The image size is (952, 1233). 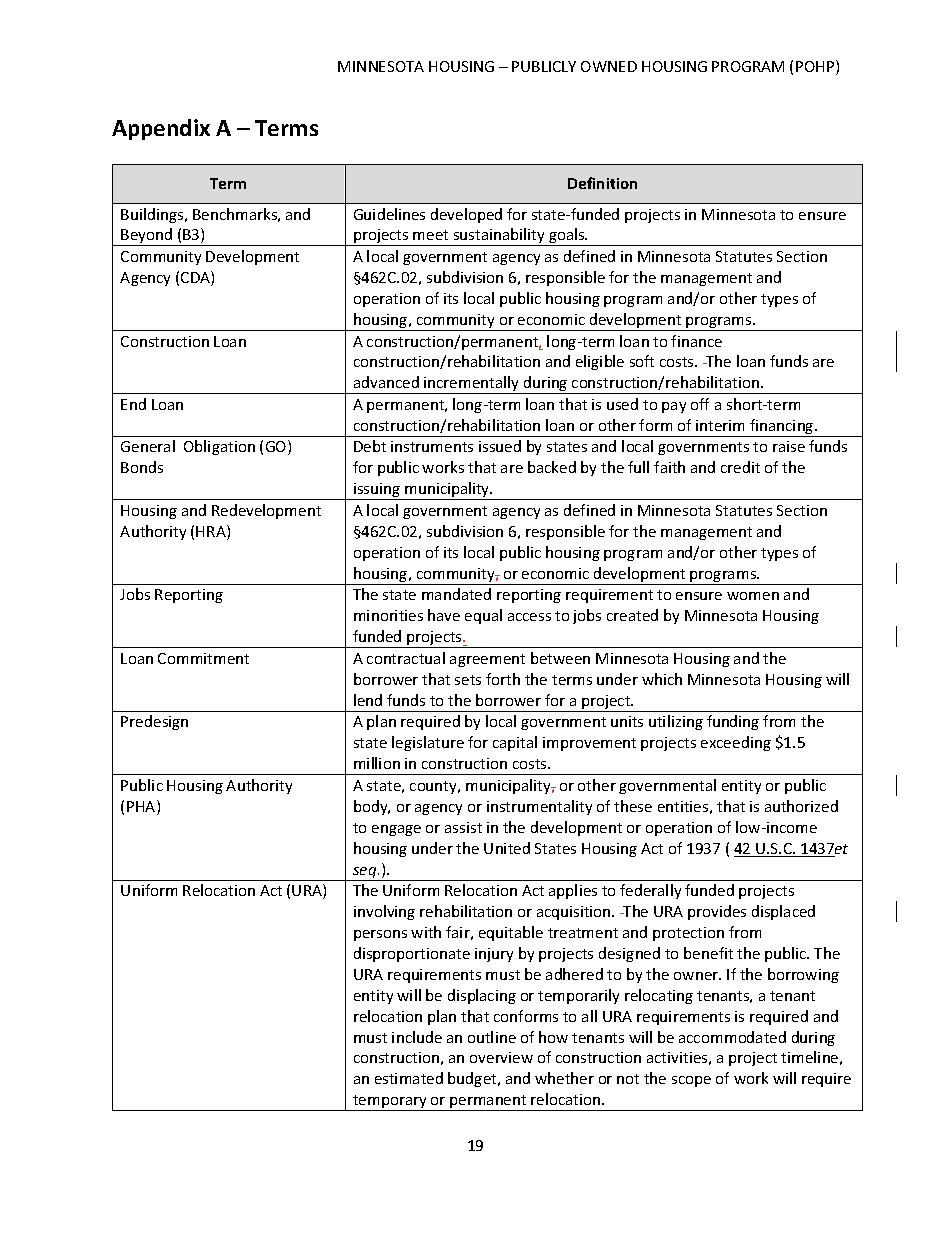 I want to click on HRA, so click(x=212, y=532).
